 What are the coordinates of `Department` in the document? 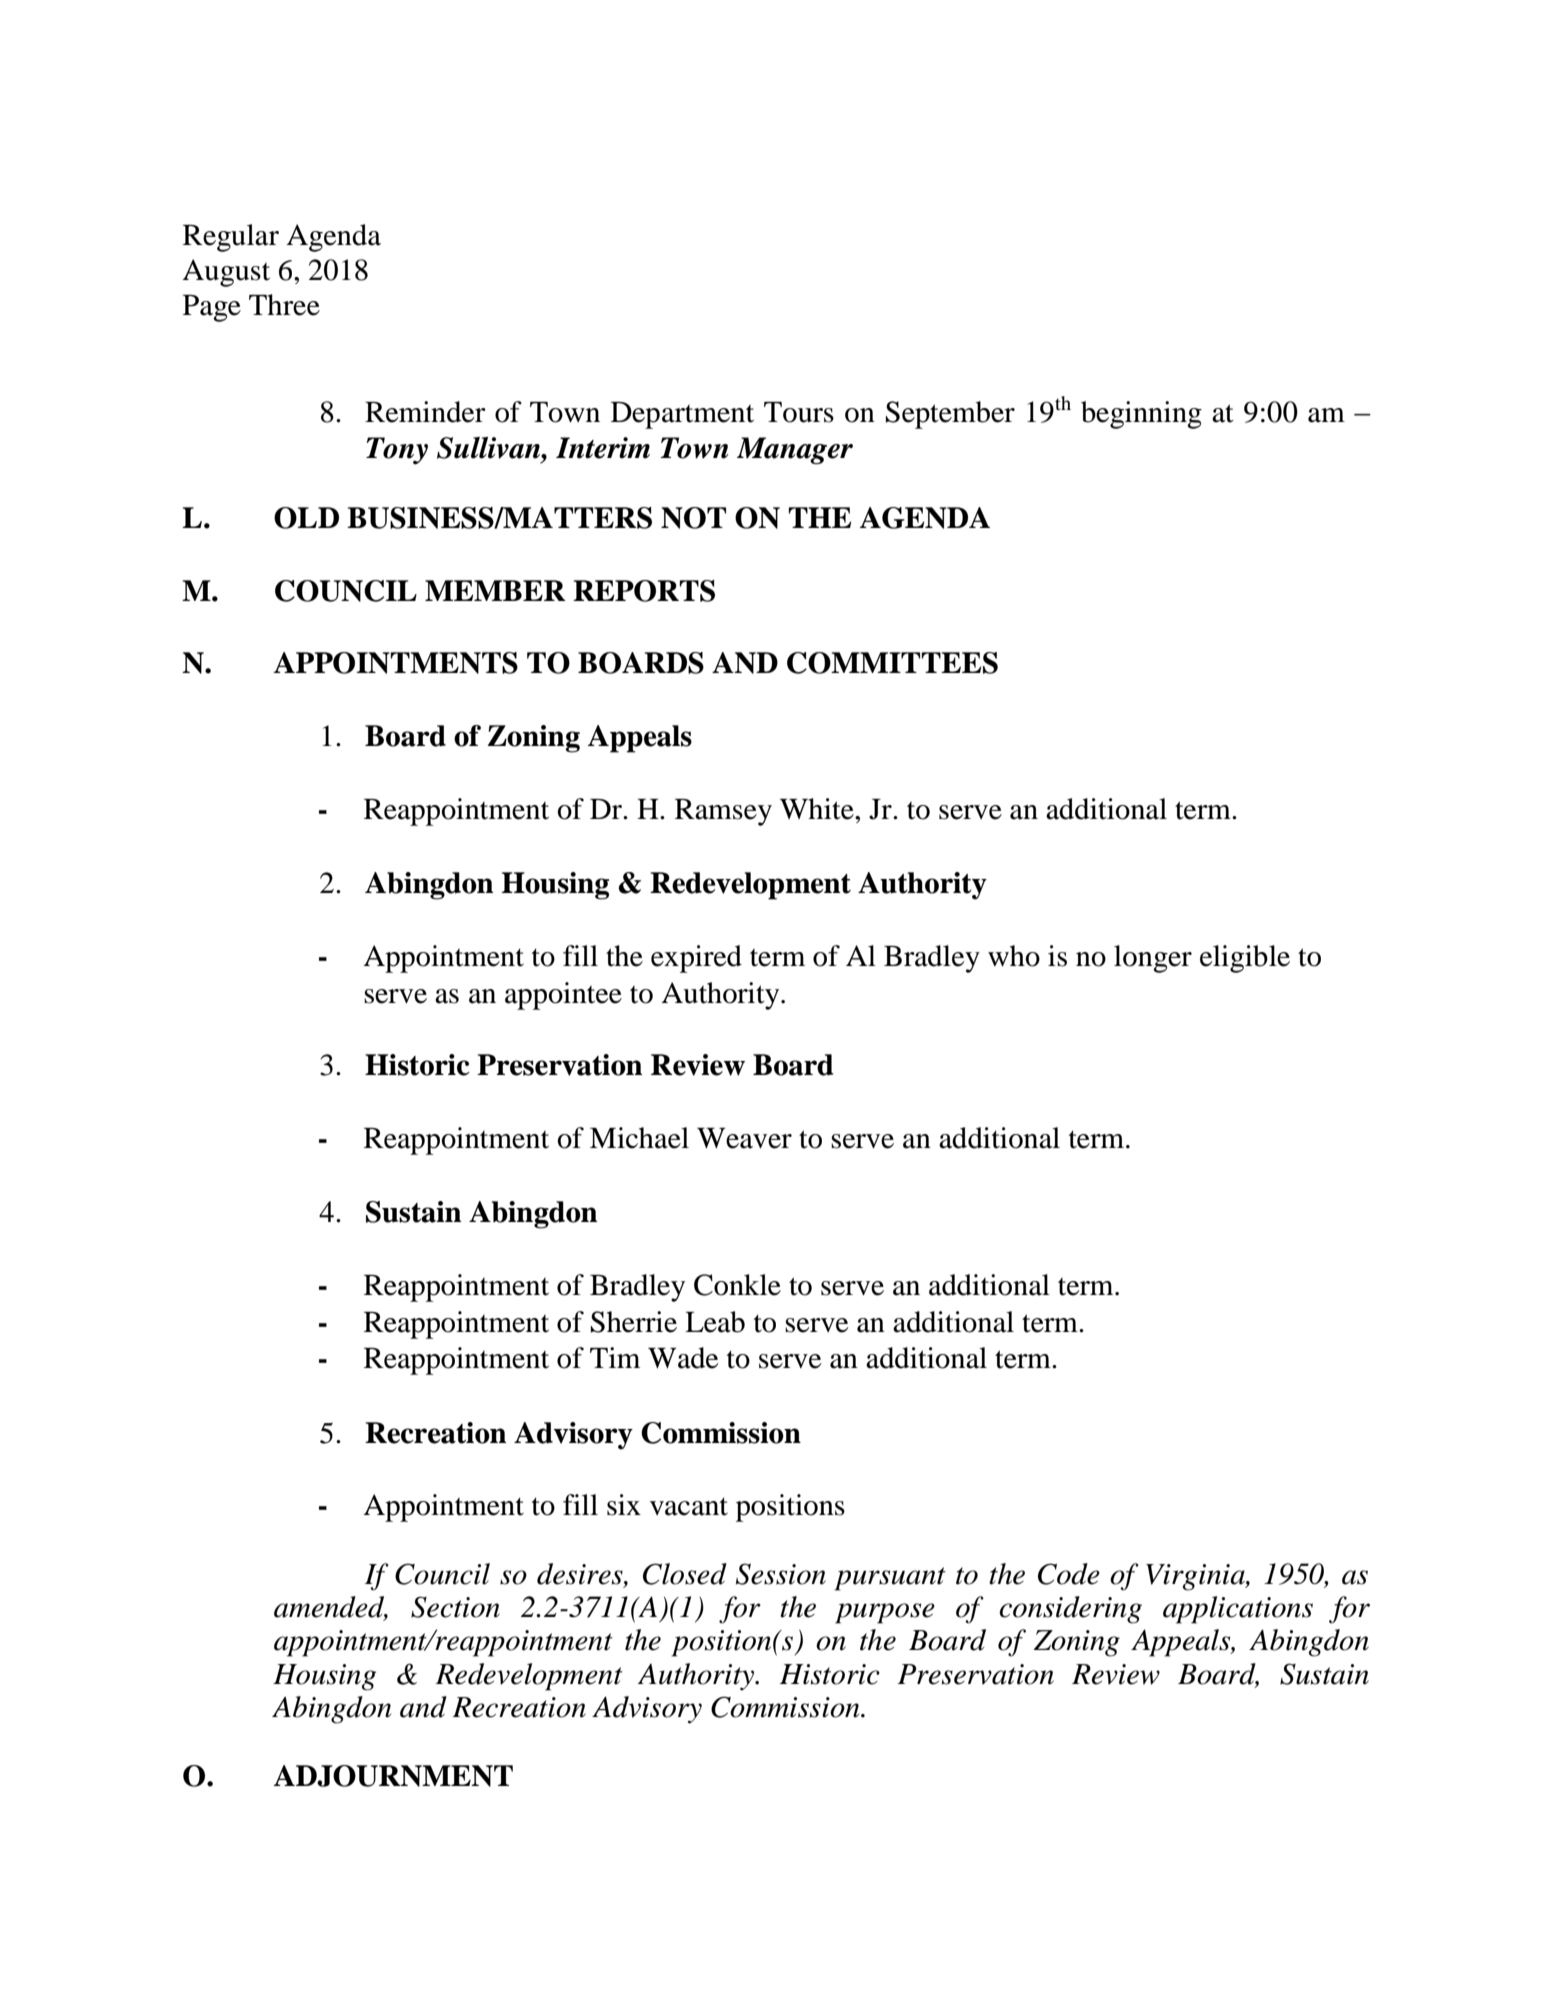 It's located at (682, 415).
